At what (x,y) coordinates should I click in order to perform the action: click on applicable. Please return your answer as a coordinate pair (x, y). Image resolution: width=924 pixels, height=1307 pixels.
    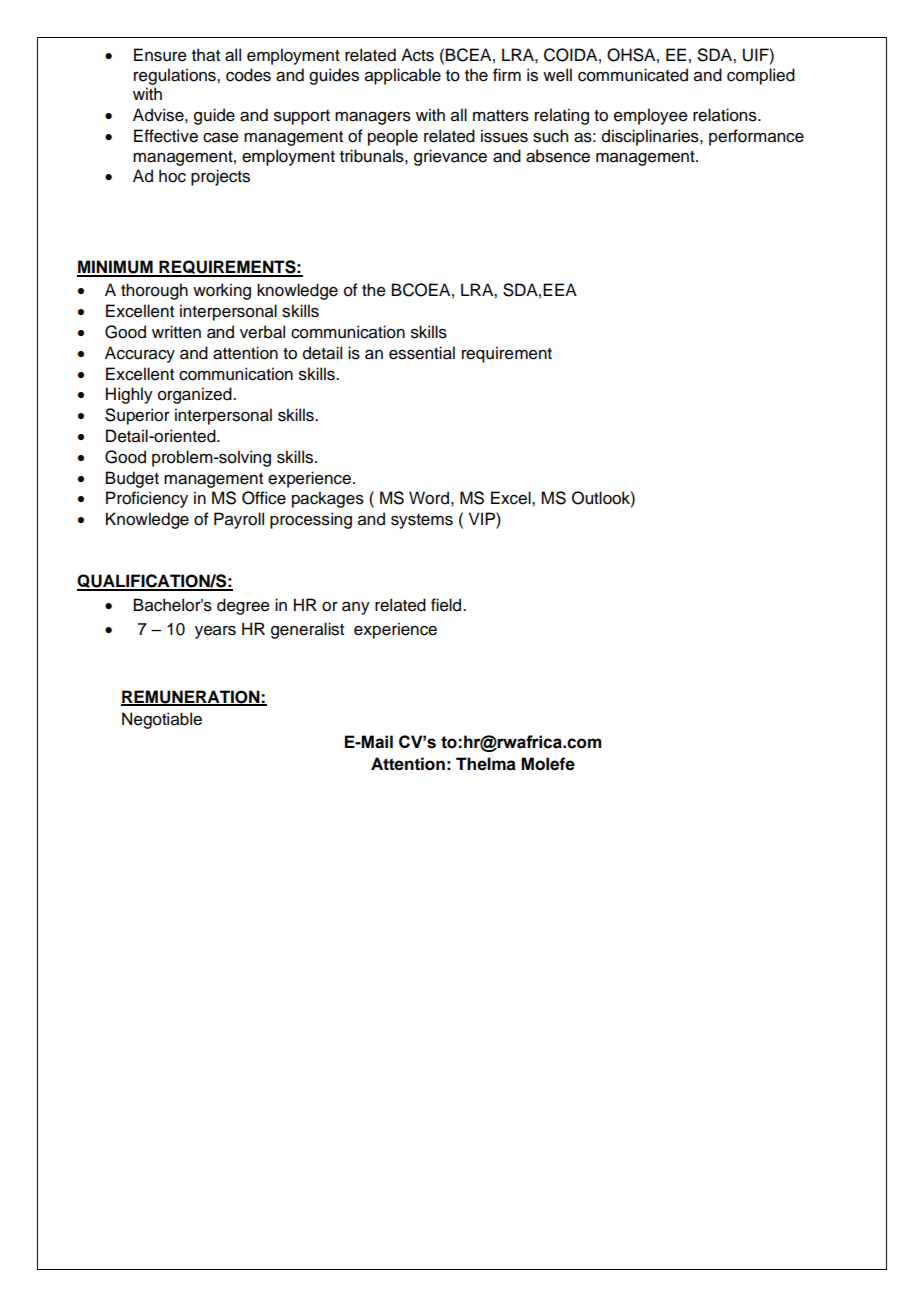
    Looking at the image, I should click on (403, 76).
